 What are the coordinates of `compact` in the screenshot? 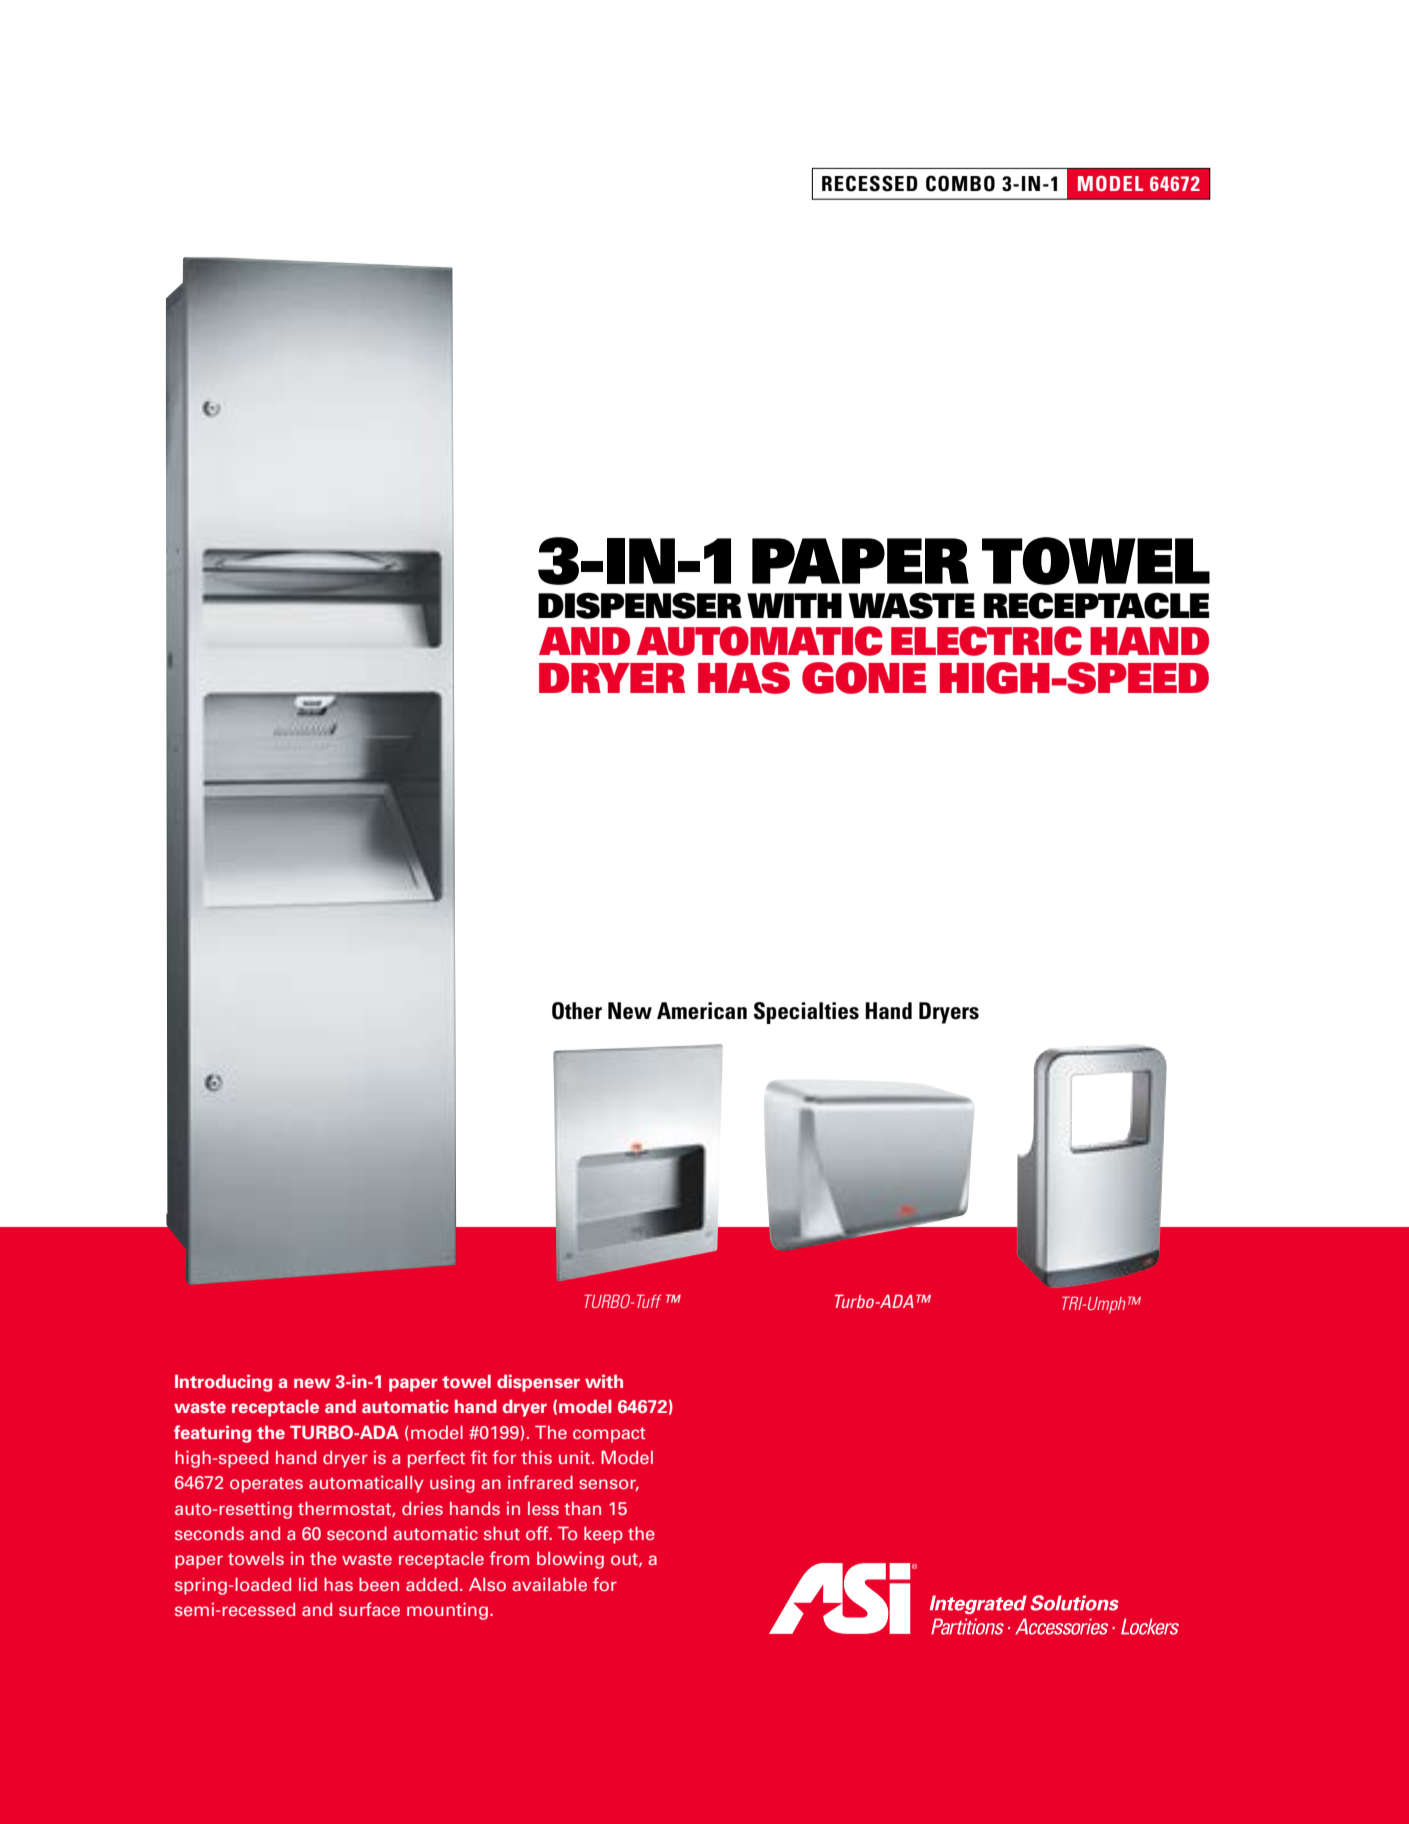 It's located at (609, 1435).
